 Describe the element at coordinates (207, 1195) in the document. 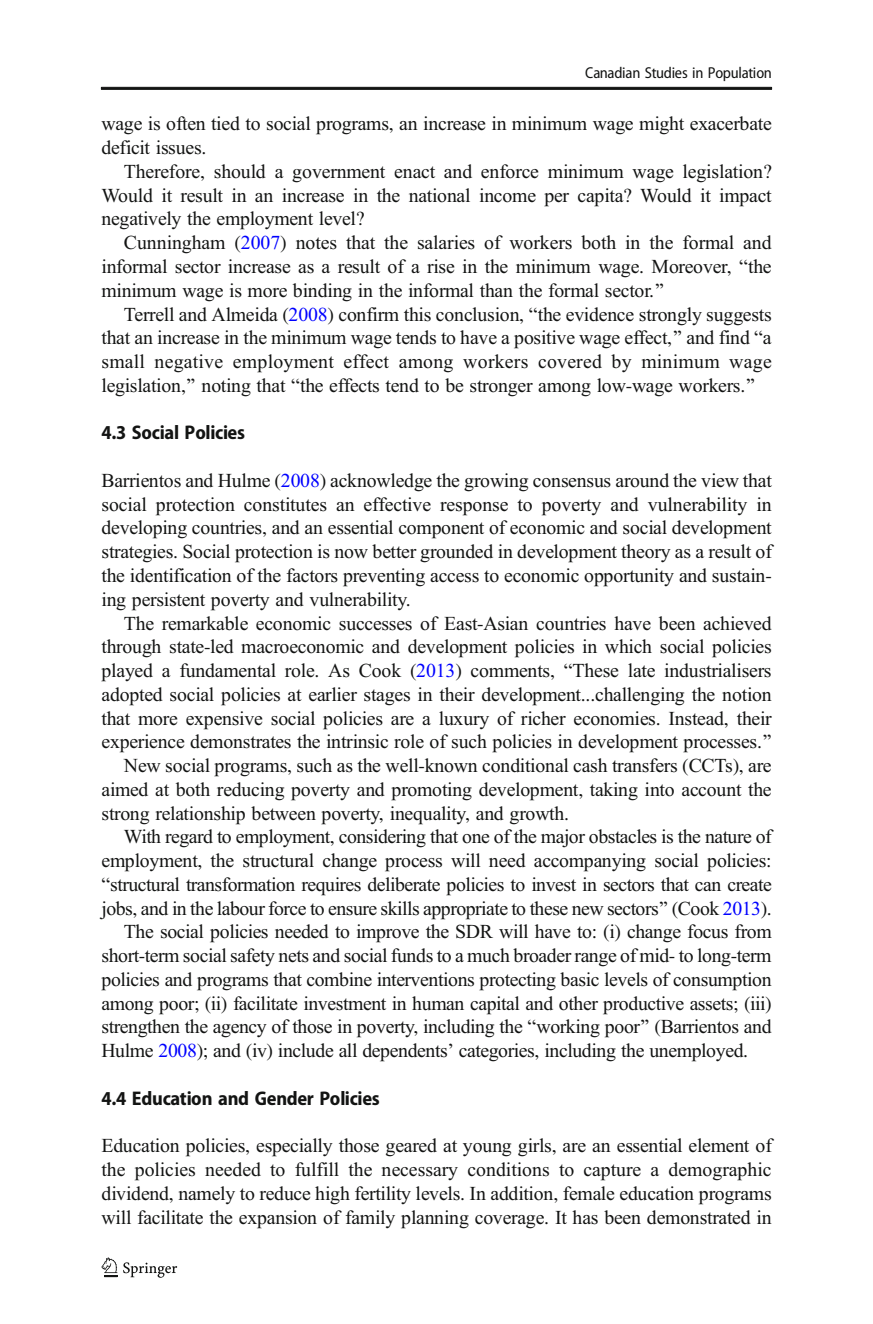

I see `namely` at that location.
